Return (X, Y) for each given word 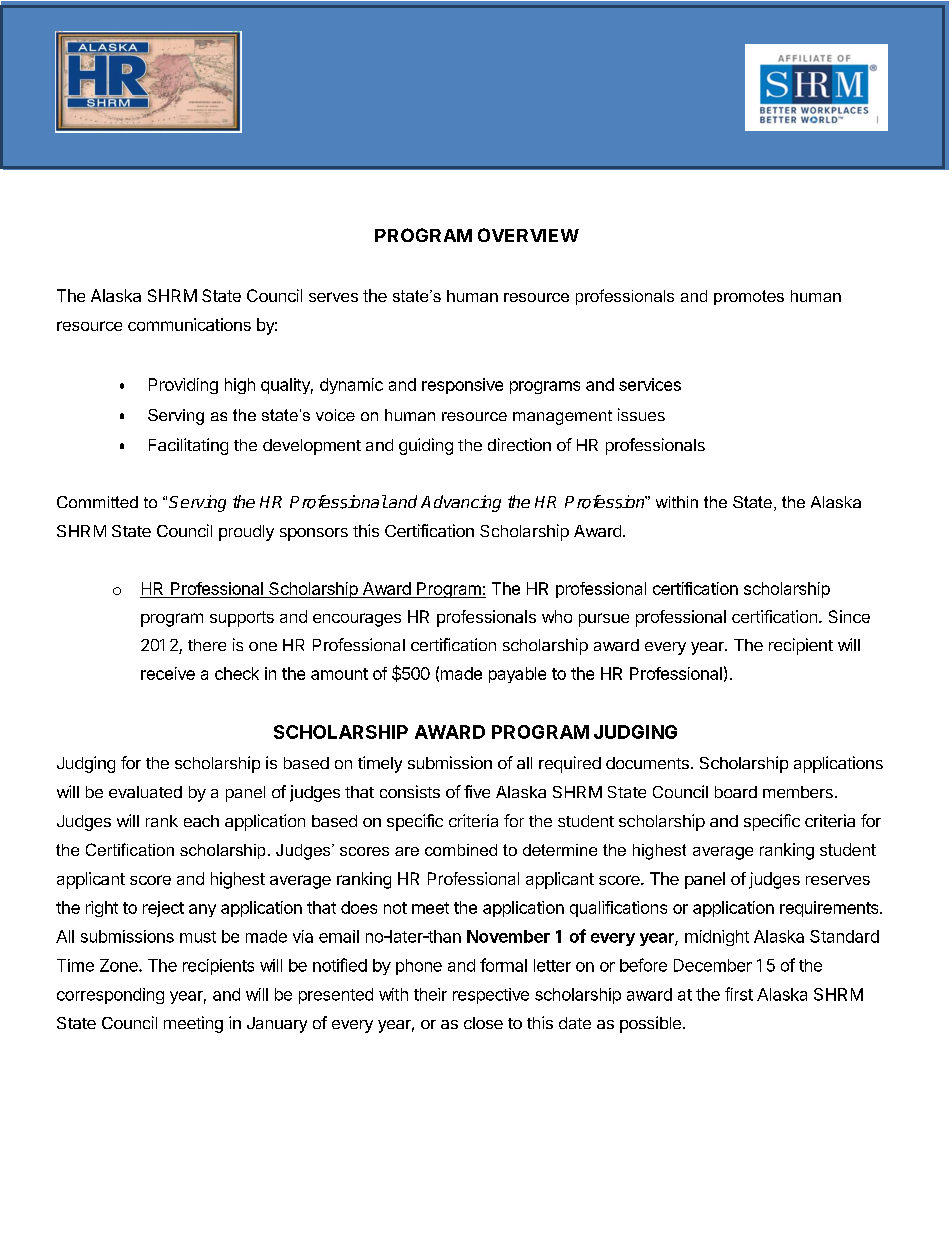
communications (189, 324)
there (207, 645)
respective (491, 996)
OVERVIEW (528, 235)
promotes (749, 297)
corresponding (110, 996)
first (739, 994)
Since (849, 616)
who (557, 616)
